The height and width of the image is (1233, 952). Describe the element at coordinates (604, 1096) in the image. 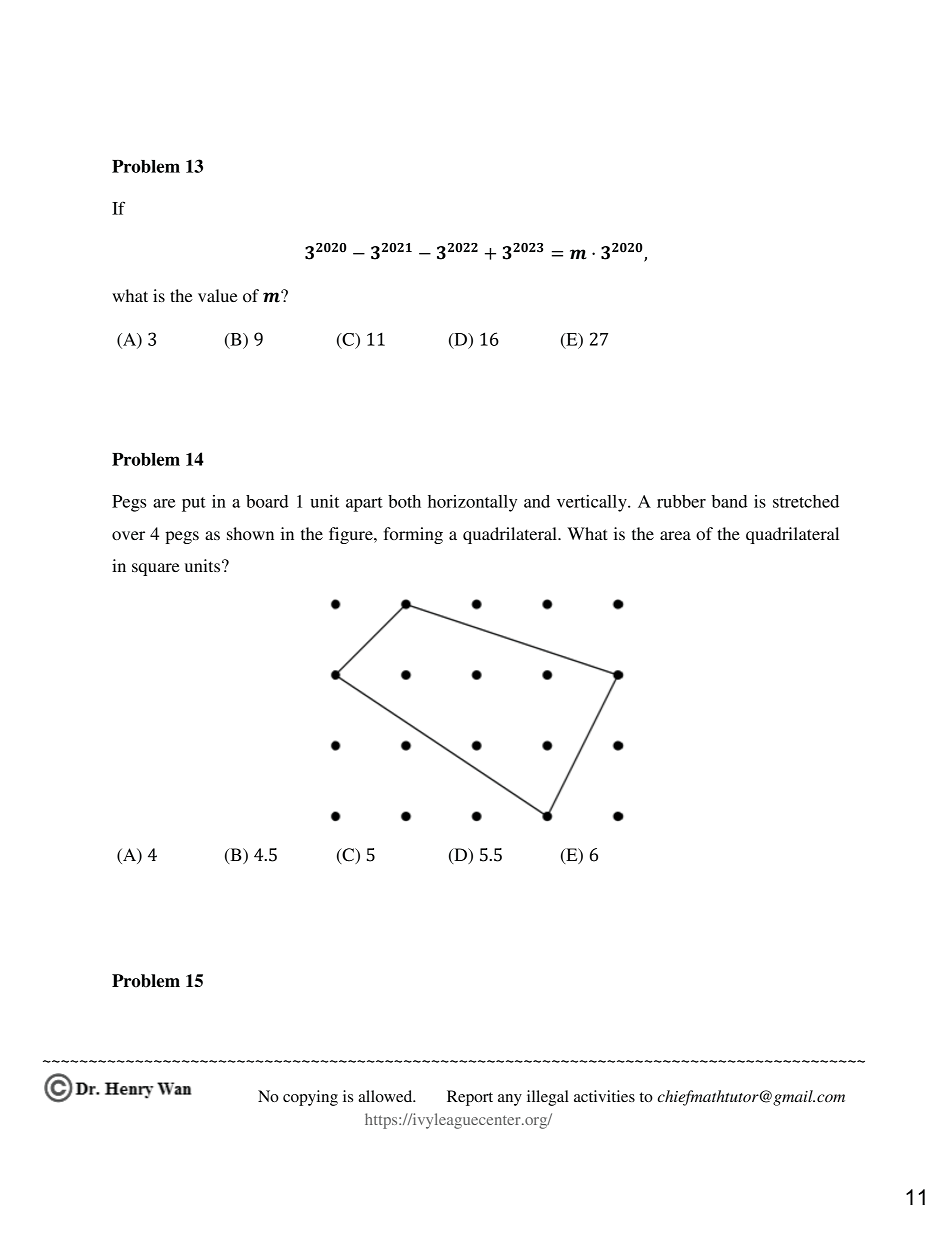

I see `activities` at that location.
